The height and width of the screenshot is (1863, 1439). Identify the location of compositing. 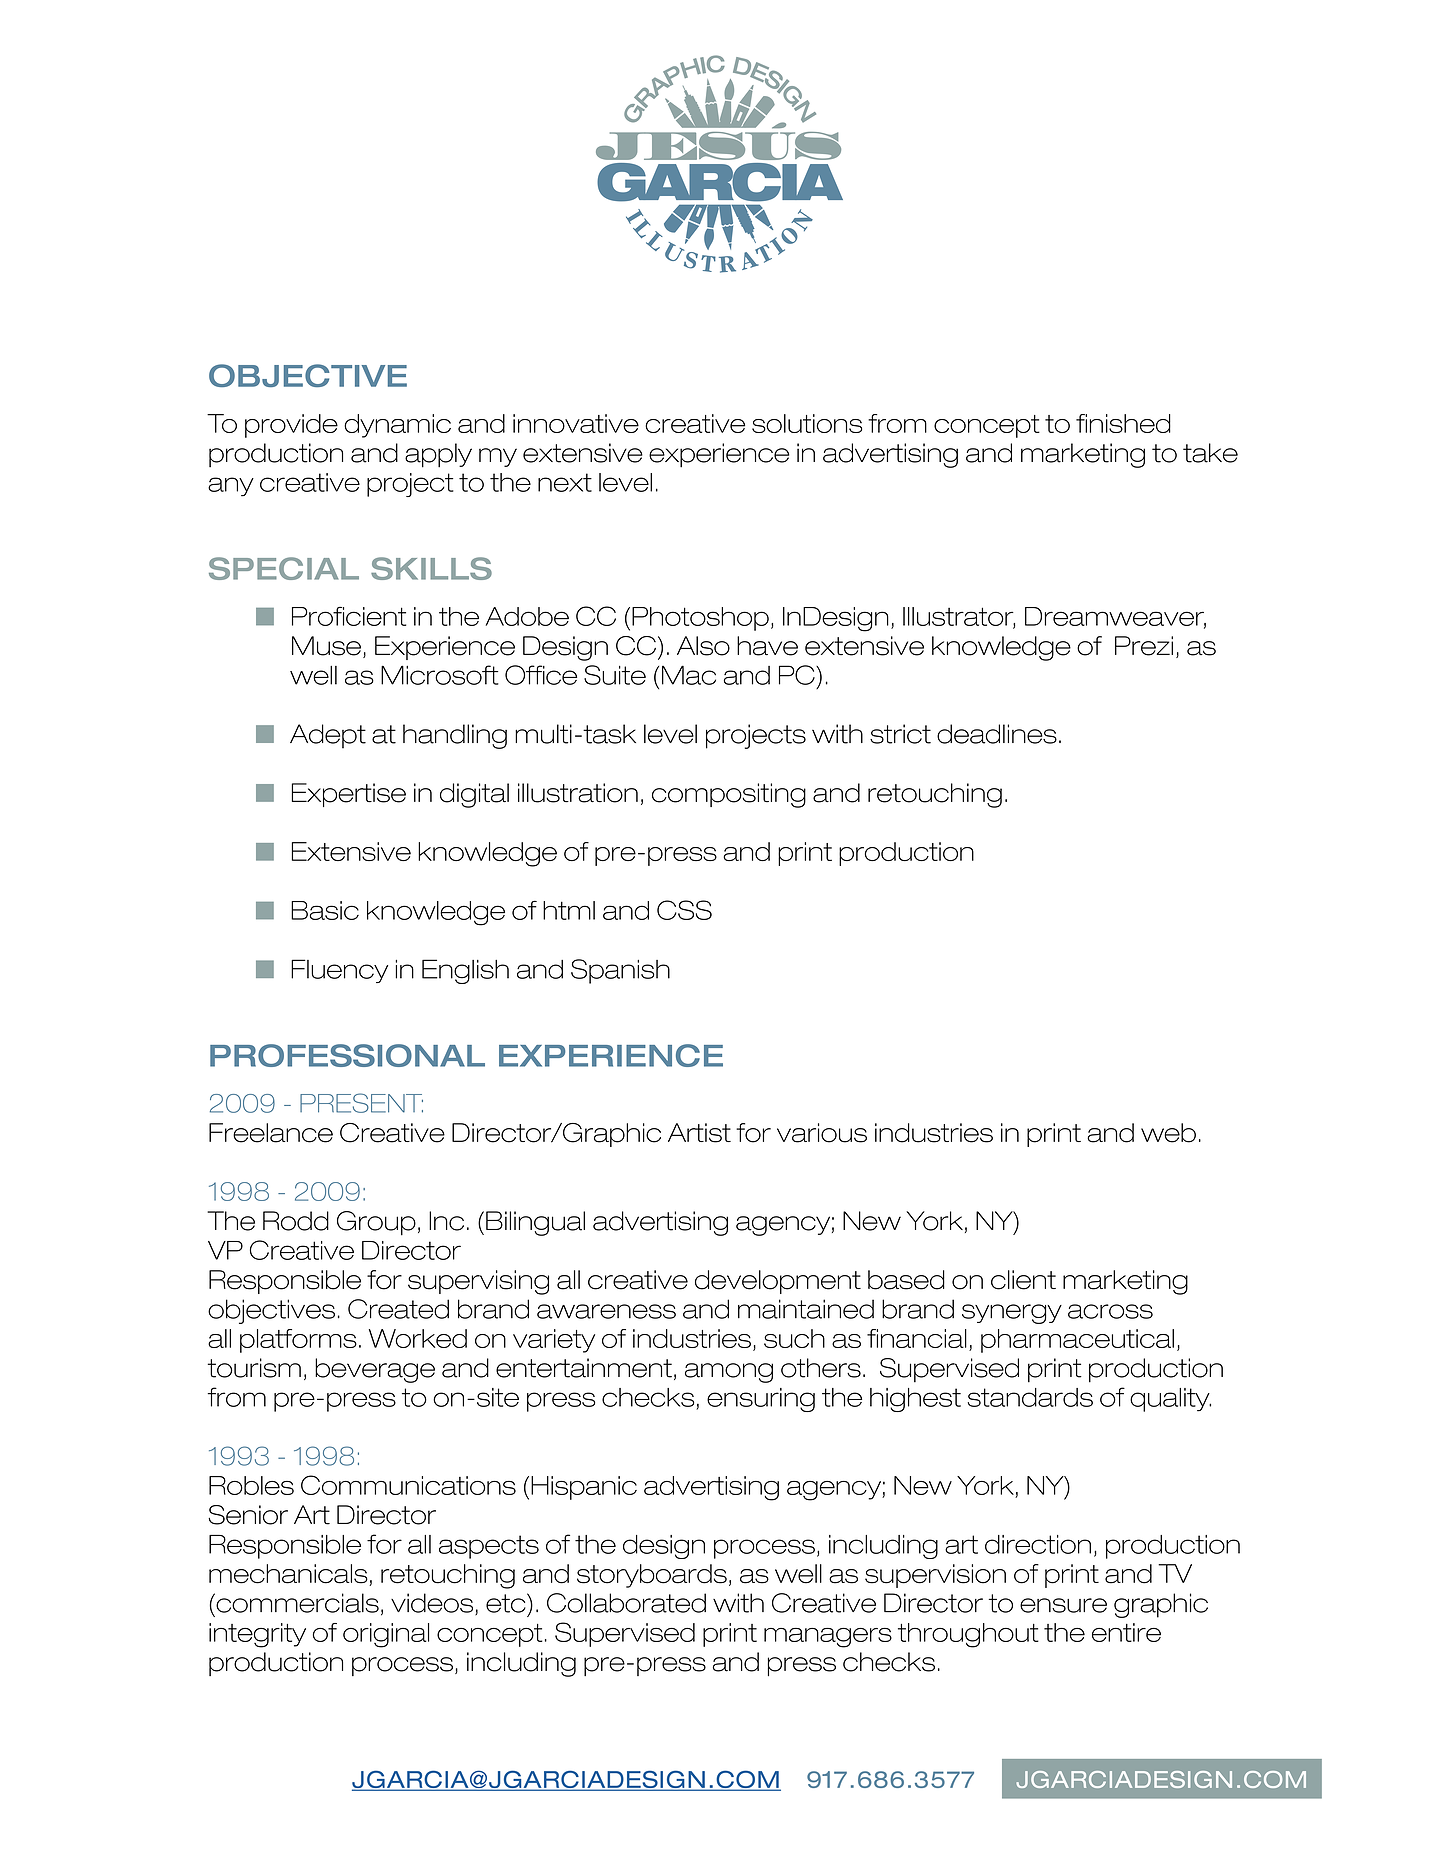
(729, 795).
